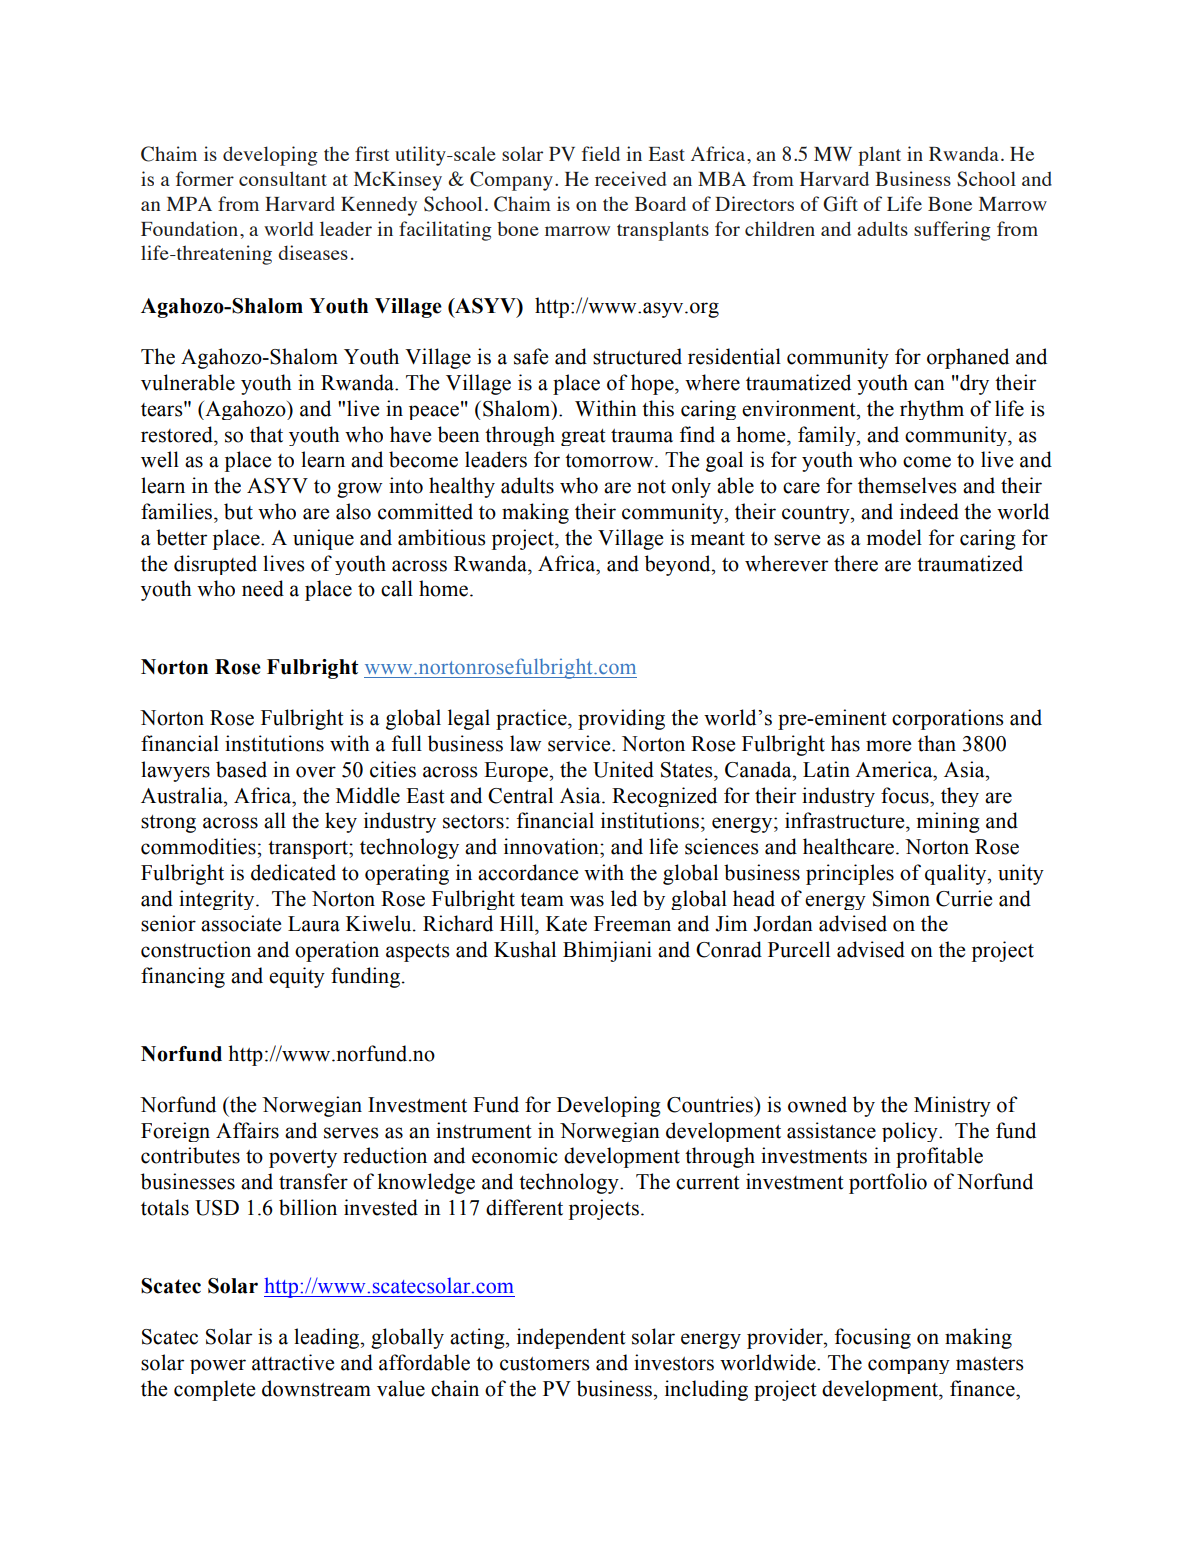 The height and width of the document is (1544, 1193). What do you see at coordinates (241, 769) in the document?
I see `based` at bounding box center [241, 769].
